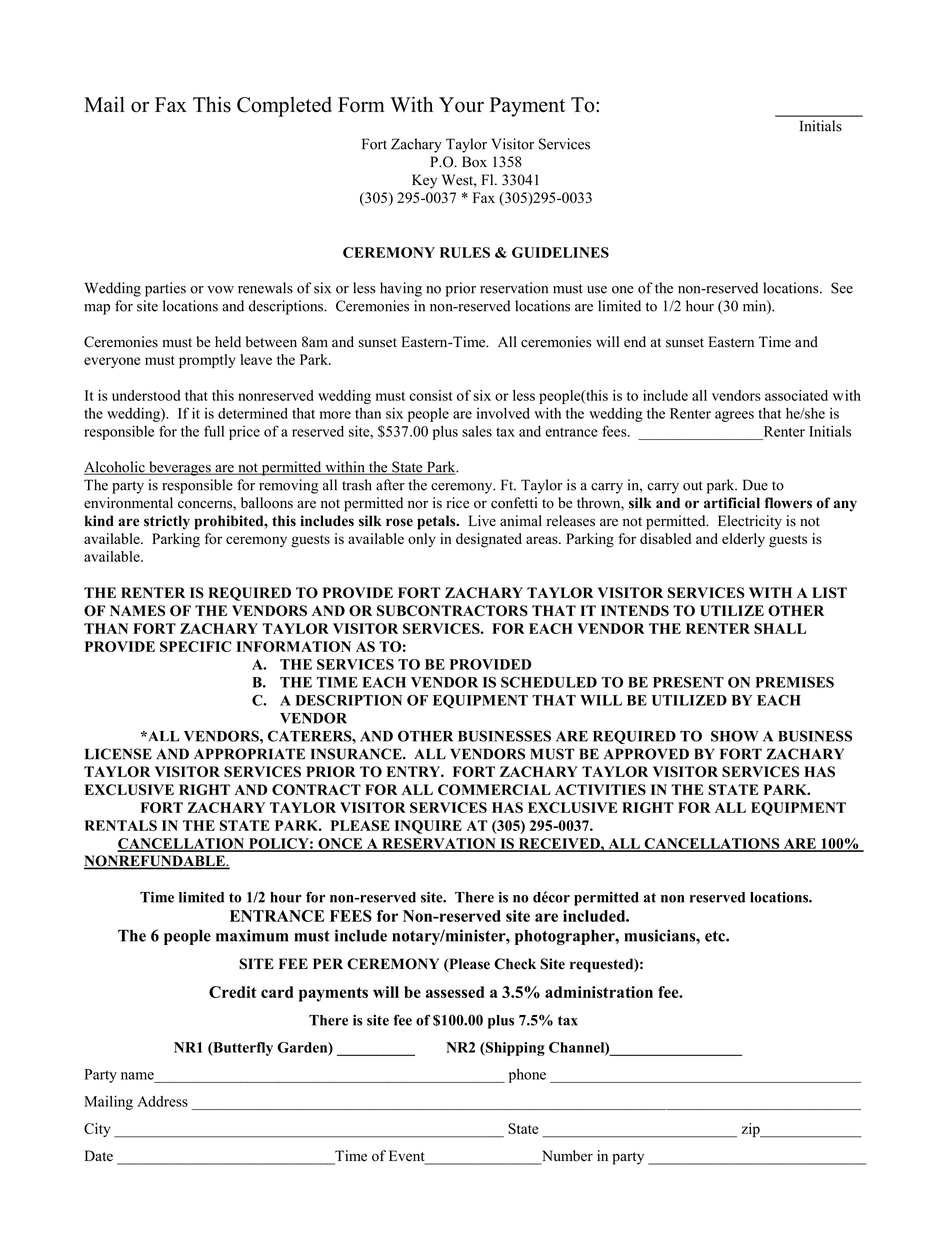 The height and width of the document is (1233, 952). I want to click on SPECIFIC, so click(195, 646).
